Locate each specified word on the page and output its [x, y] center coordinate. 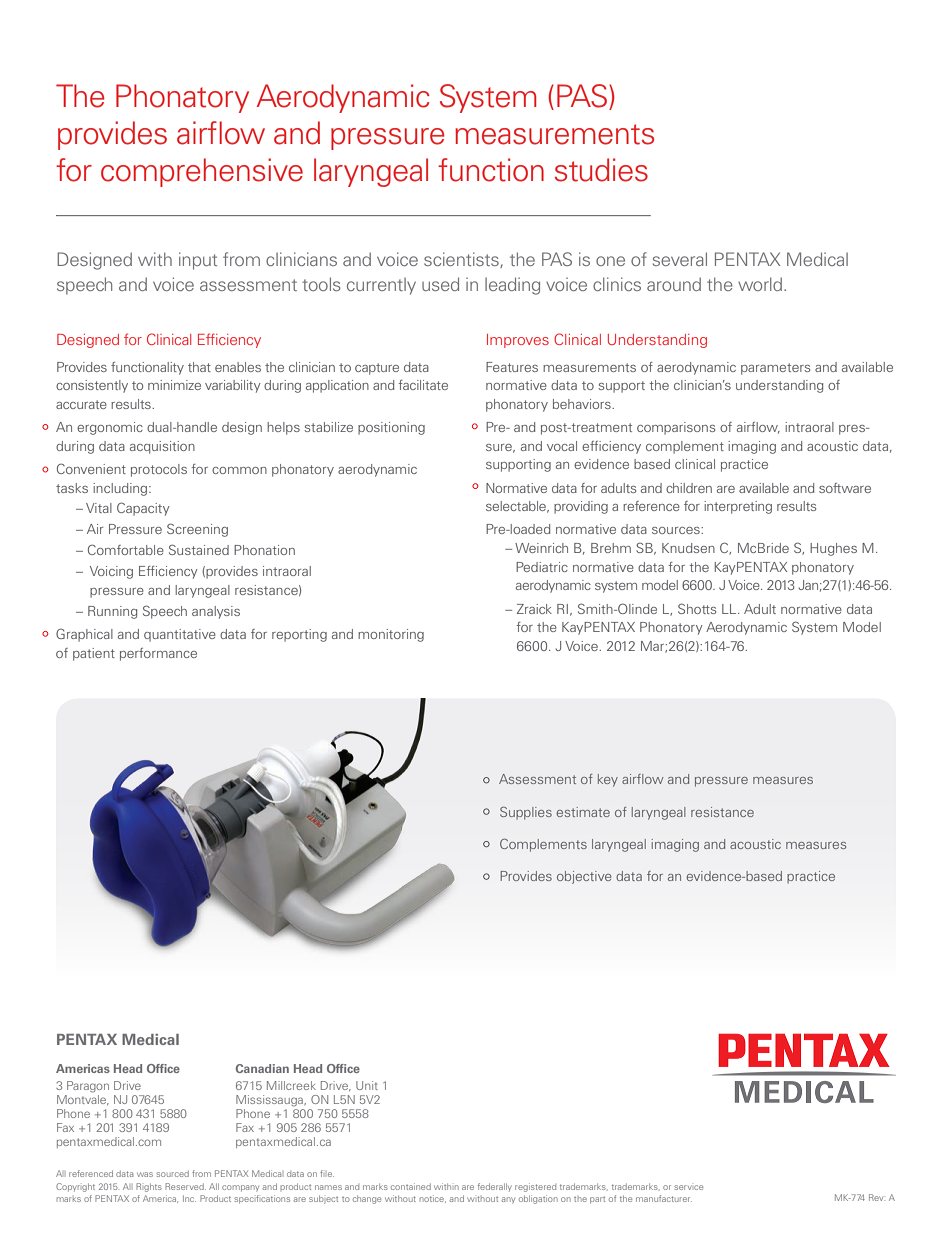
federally [495, 1187]
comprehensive [202, 172]
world [760, 284]
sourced [172, 1173]
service [688, 1187]
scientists [462, 260]
